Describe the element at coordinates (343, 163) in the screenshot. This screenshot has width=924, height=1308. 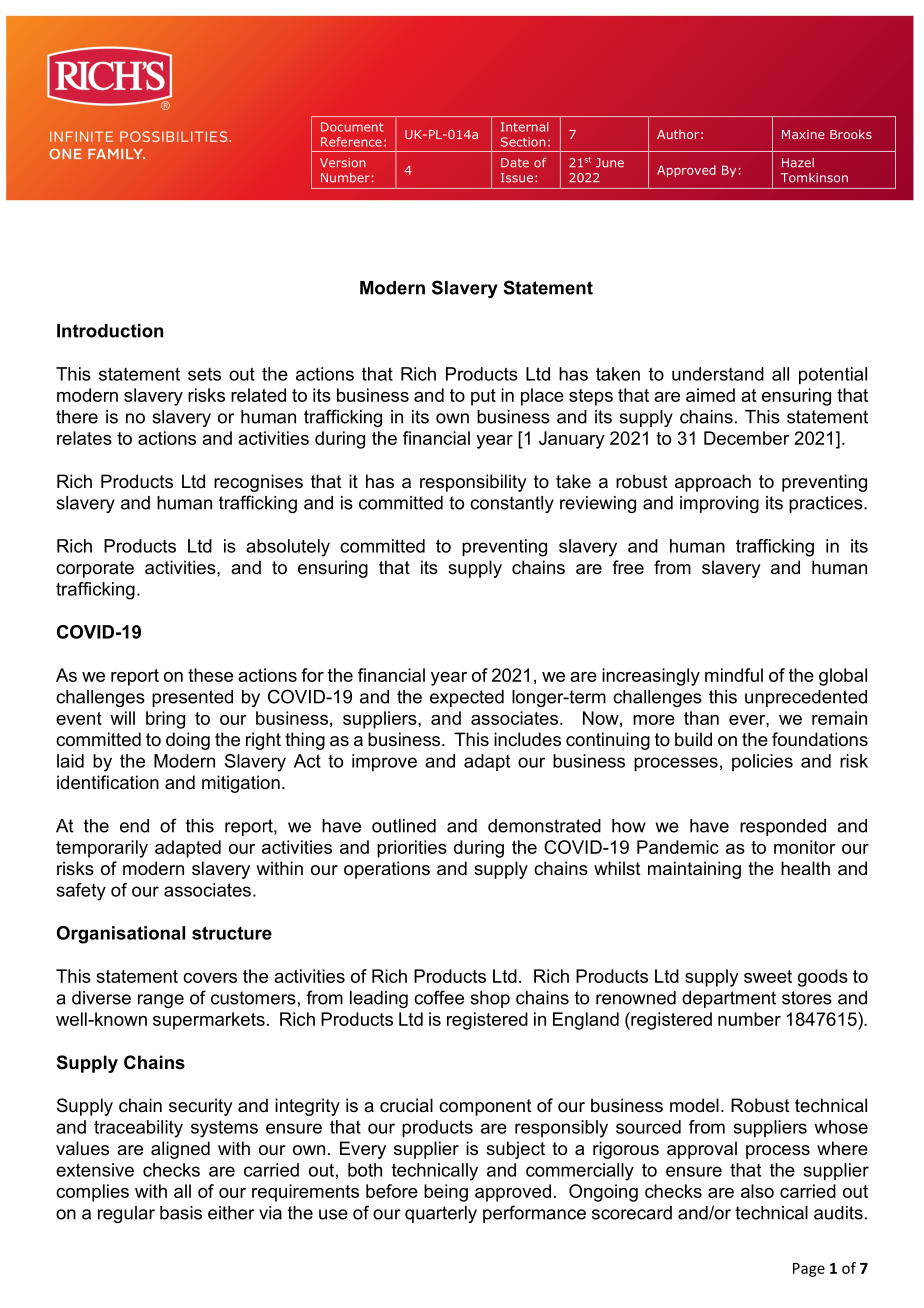
I see `Version` at that location.
